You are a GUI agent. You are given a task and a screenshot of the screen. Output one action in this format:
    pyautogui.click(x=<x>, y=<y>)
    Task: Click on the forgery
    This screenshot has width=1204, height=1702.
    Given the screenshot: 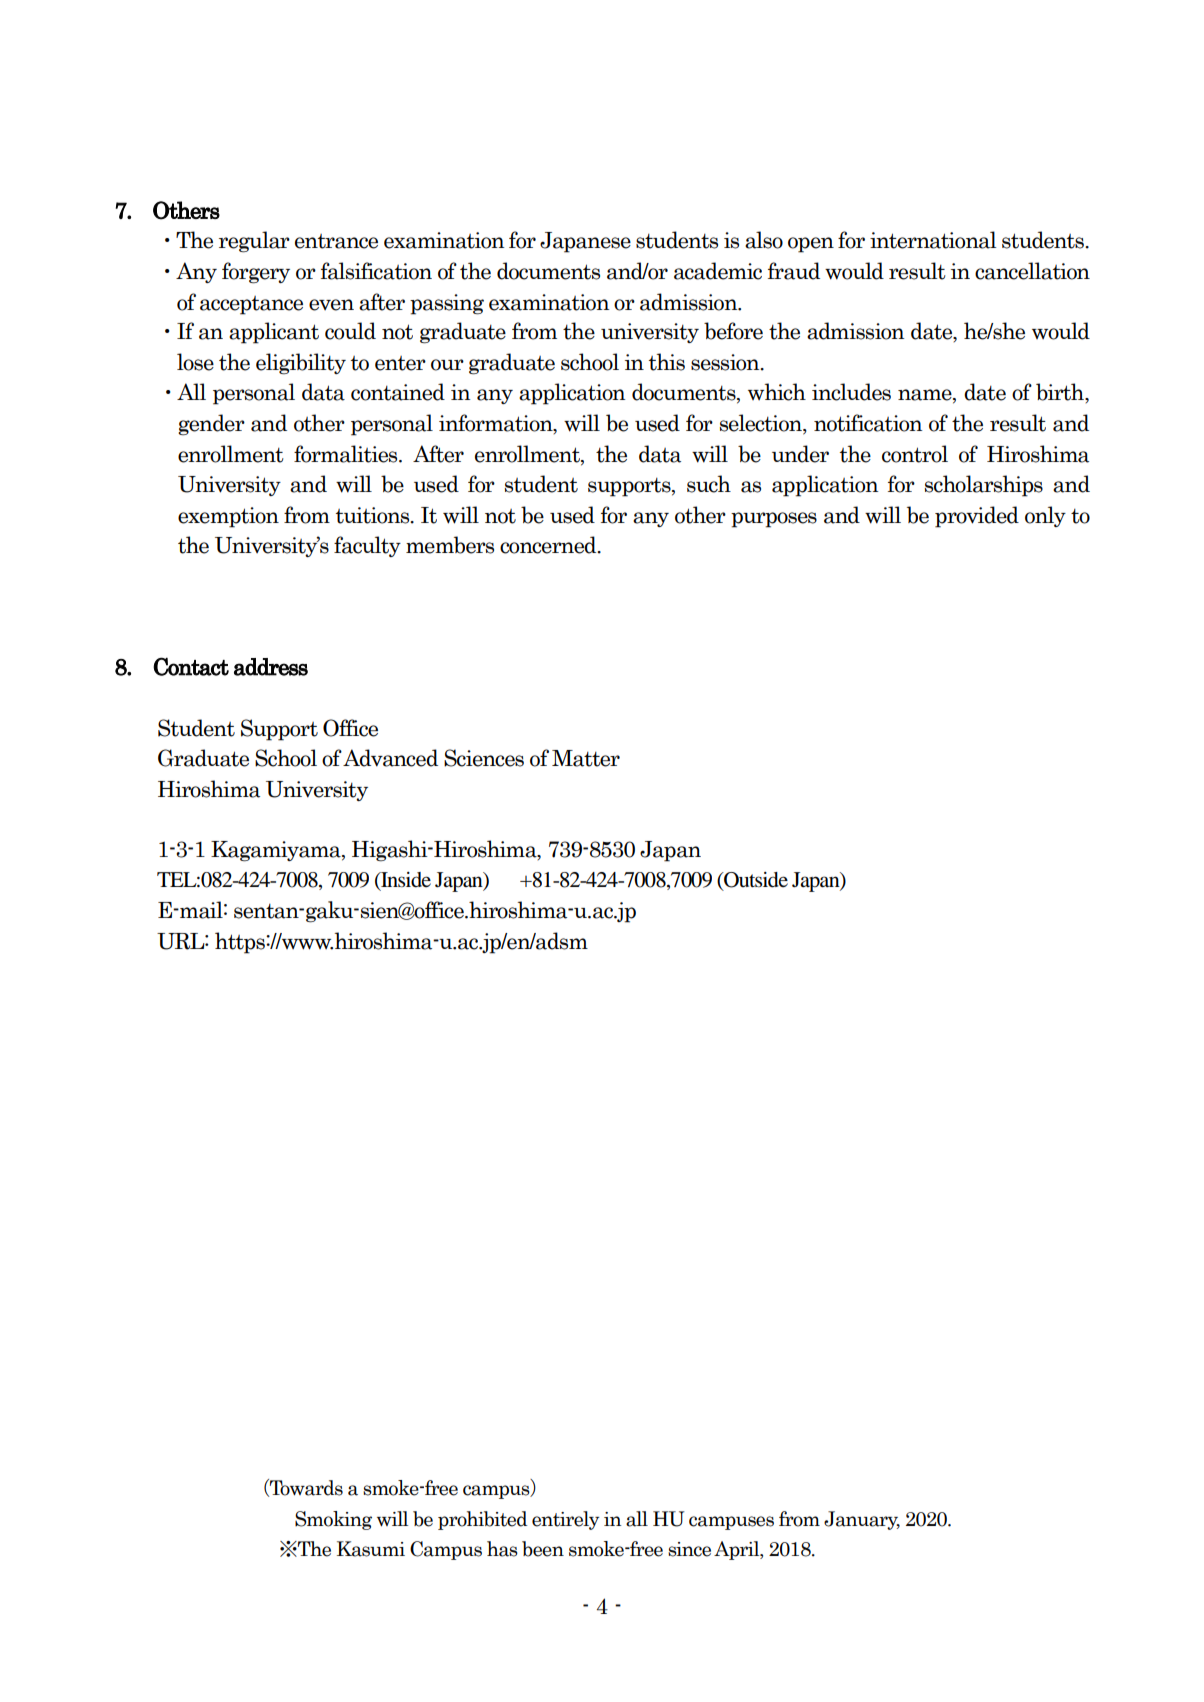 What is the action you would take?
    pyautogui.click(x=256, y=273)
